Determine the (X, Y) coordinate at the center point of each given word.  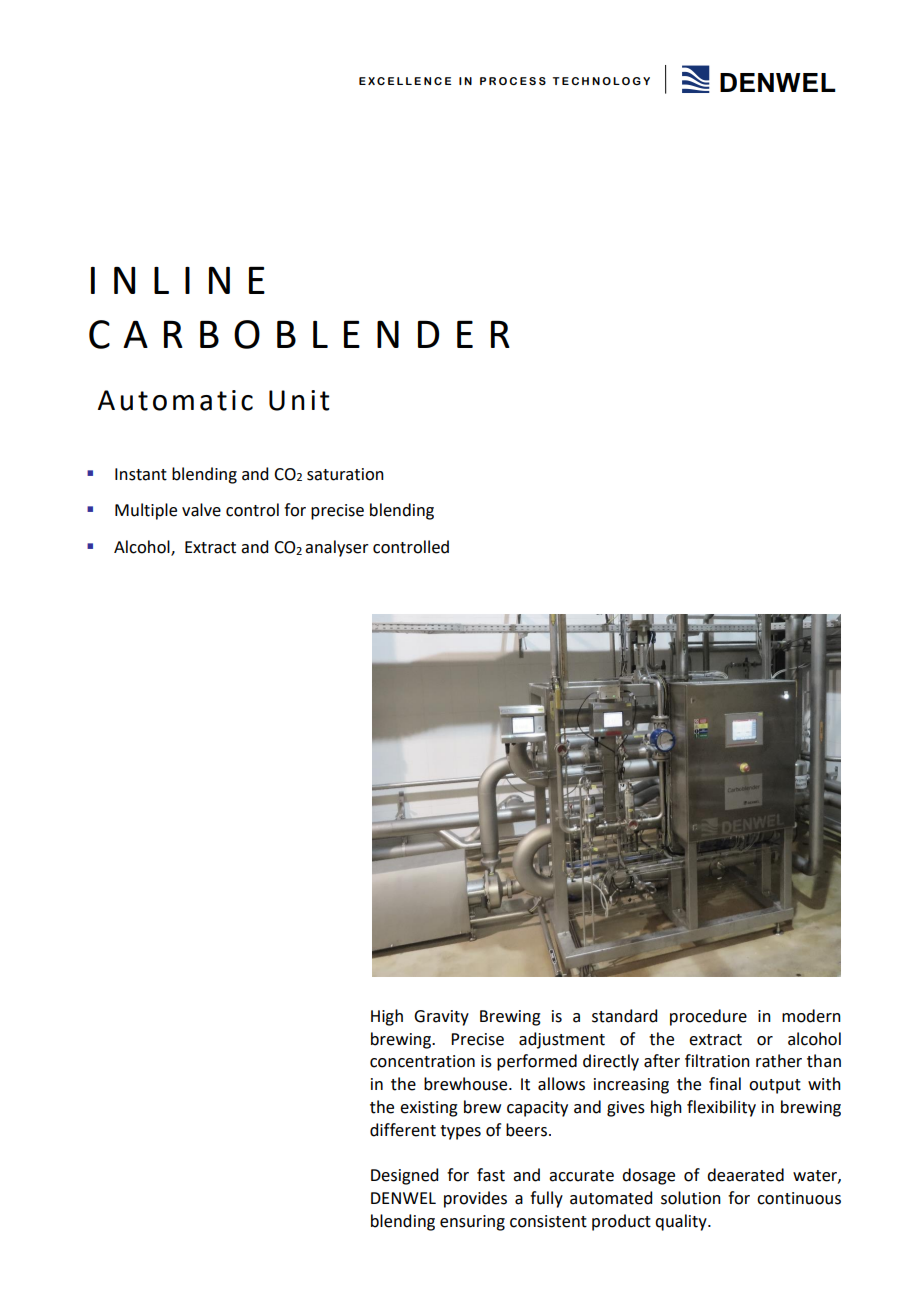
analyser (337, 548)
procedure (708, 1017)
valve (201, 510)
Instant (141, 474)
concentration (422, 1061)
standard (624, 1016)
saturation (345, 474)
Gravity (441, 1018)
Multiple (146, 511)
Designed (404, 1176)
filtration (717, 1061)
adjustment (562, 1040)
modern (811, 1016)
